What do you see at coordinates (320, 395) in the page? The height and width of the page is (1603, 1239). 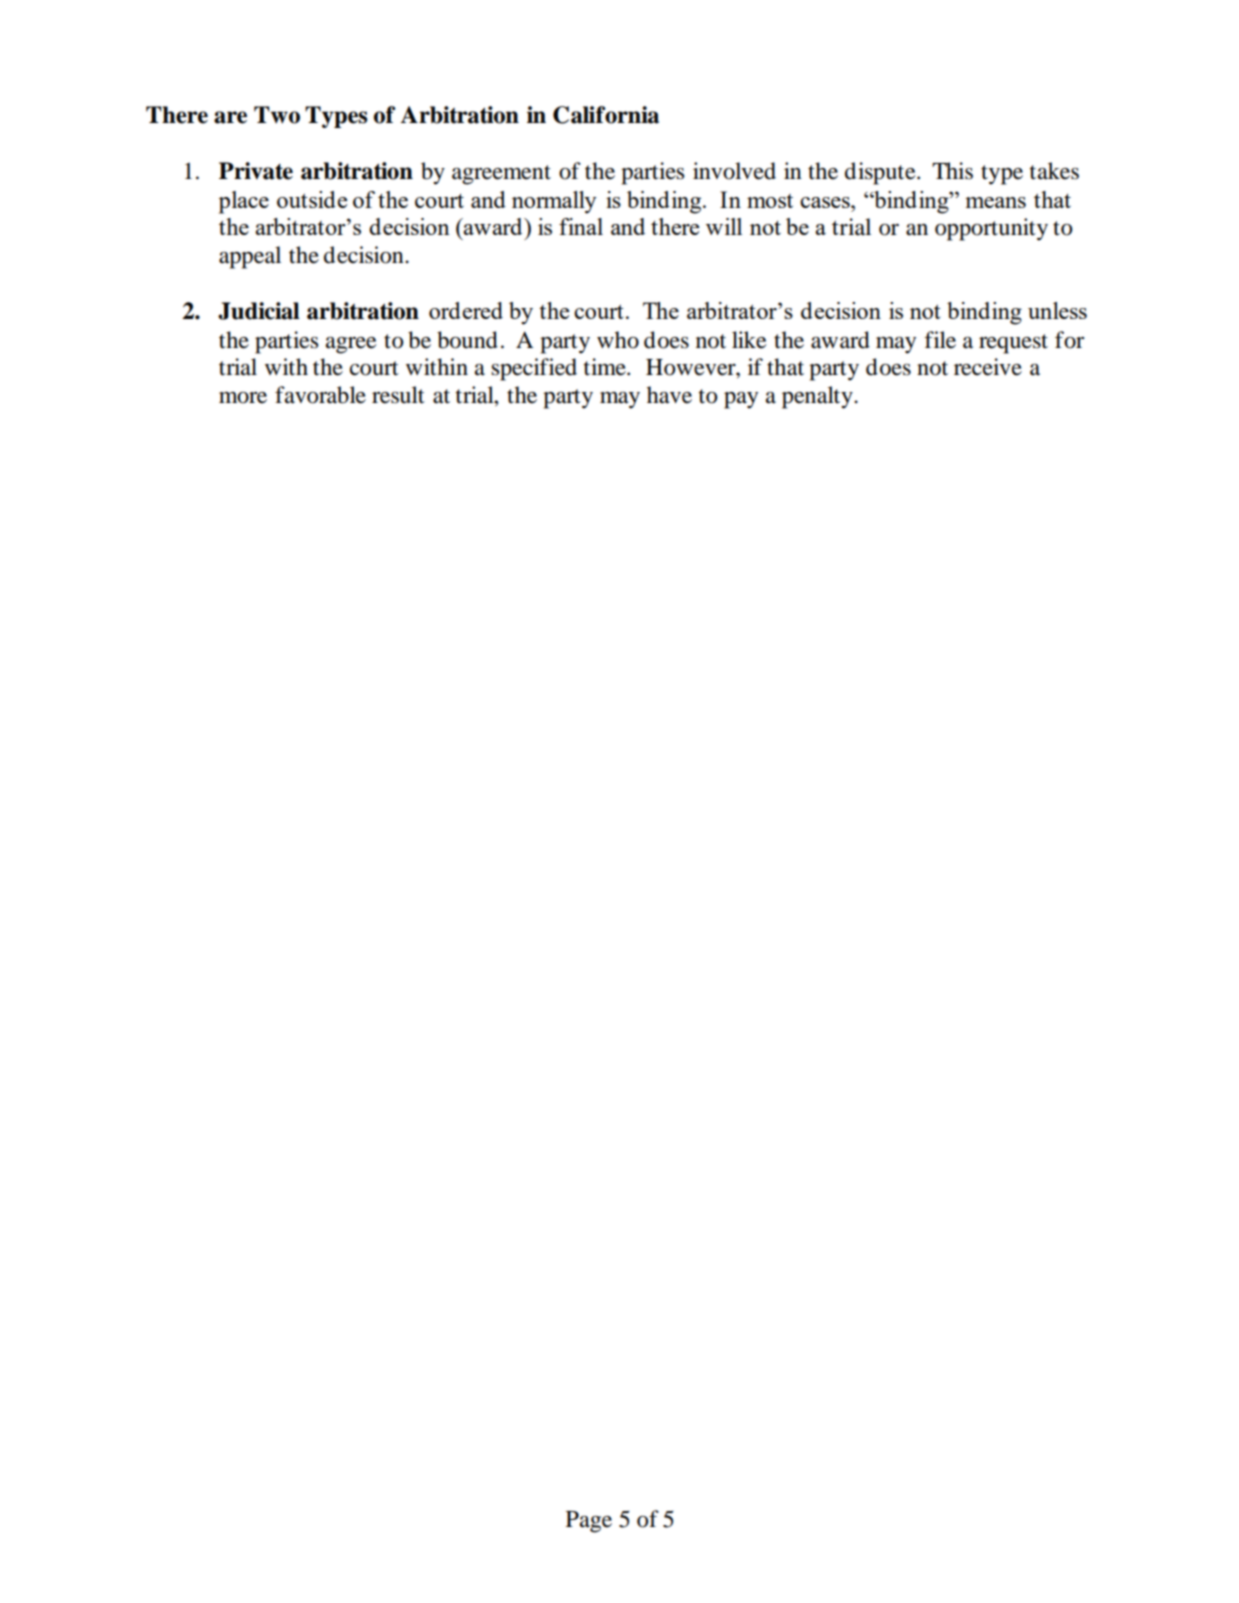 I see `favorable` at bounding box center [320, 395].
